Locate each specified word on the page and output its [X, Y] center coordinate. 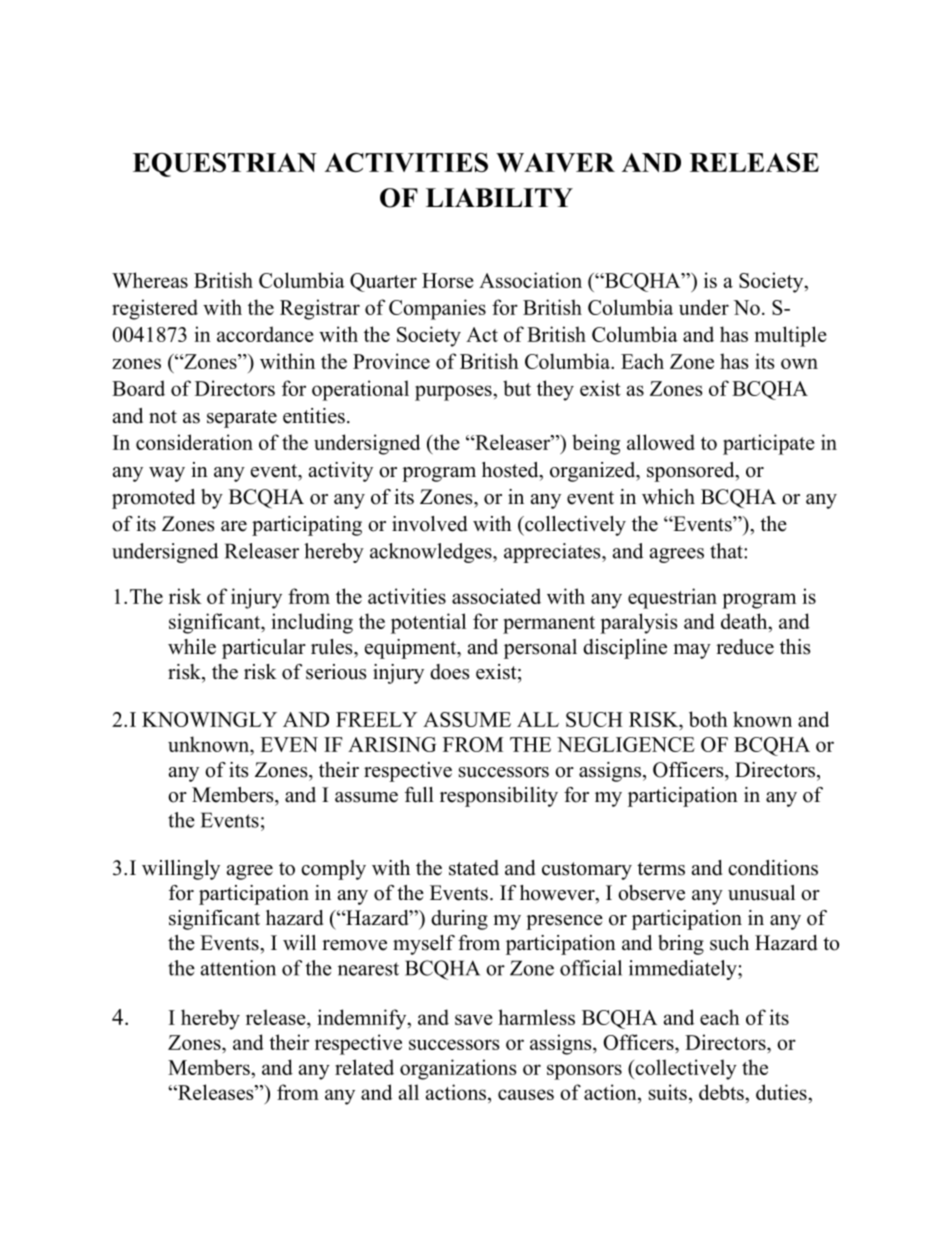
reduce [745, 647]
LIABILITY [499, 197]
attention [238, 968]
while [192, 647]
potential [428, 623]
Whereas [150, 280]
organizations [458, 1069]
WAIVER [555, 162]
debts [722, 1092]
